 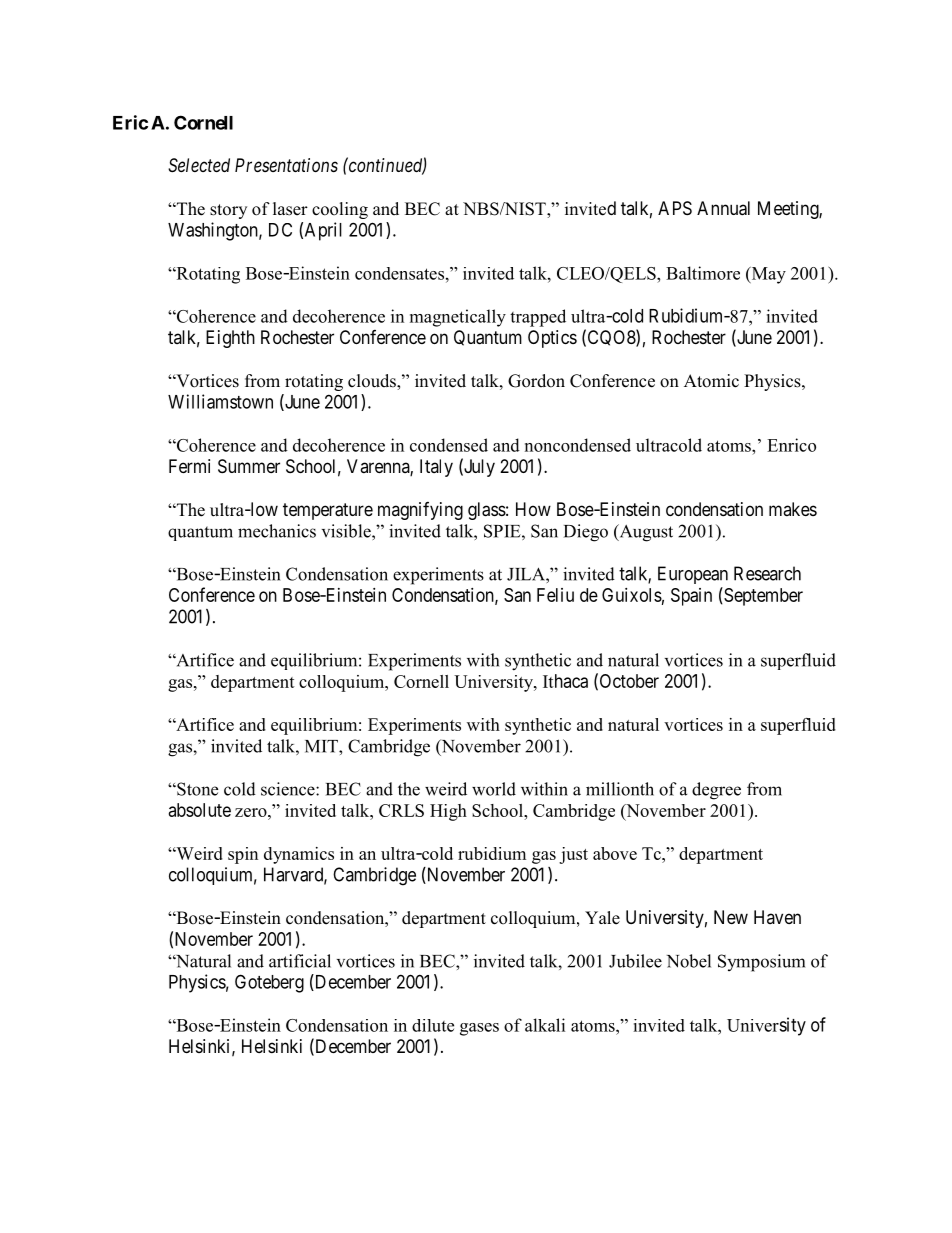 What do you see at coordinates (691, 597) in the document?
I see `Spain` at bounding box center [691, 597].
